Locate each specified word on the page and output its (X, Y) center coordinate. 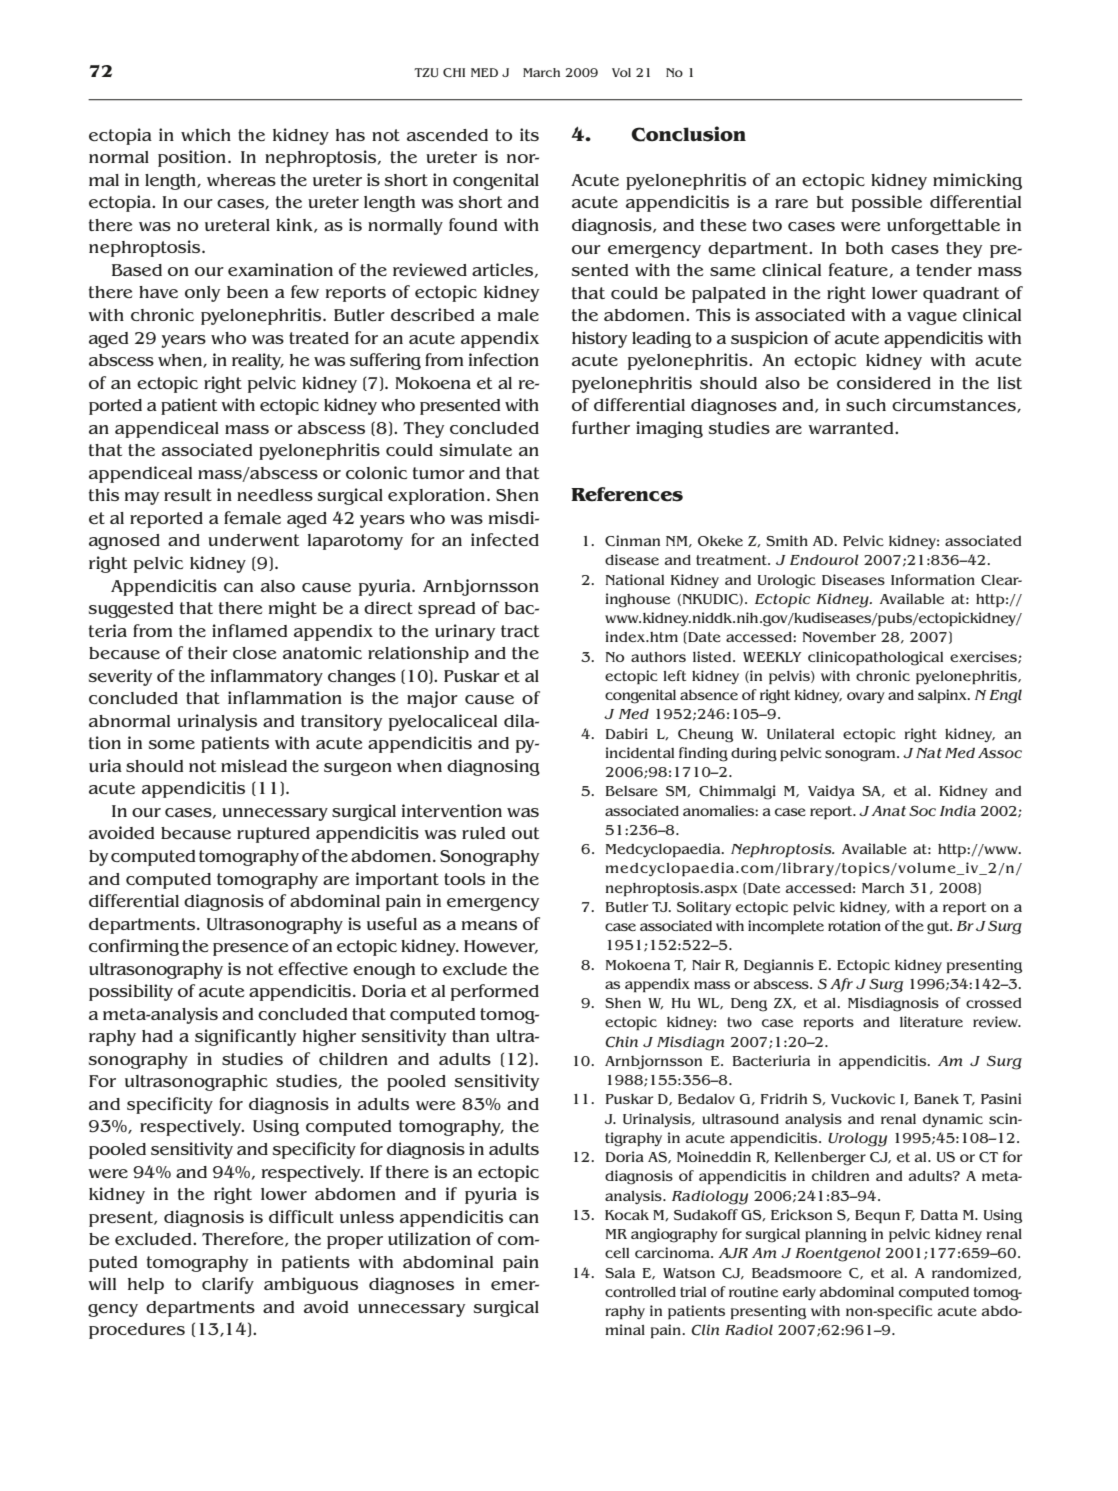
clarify (228, 1285)
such (866, 405)
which (206, 134)
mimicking (977, 181)
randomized (975, 1273)
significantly (245, 1037)
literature (931, 1021)
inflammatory (267, 677)
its (529, 134)
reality (258, 361)
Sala (620, 1273)
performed (495, 992)
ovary (866, 697)
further (601, 427)
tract (520, 631)
